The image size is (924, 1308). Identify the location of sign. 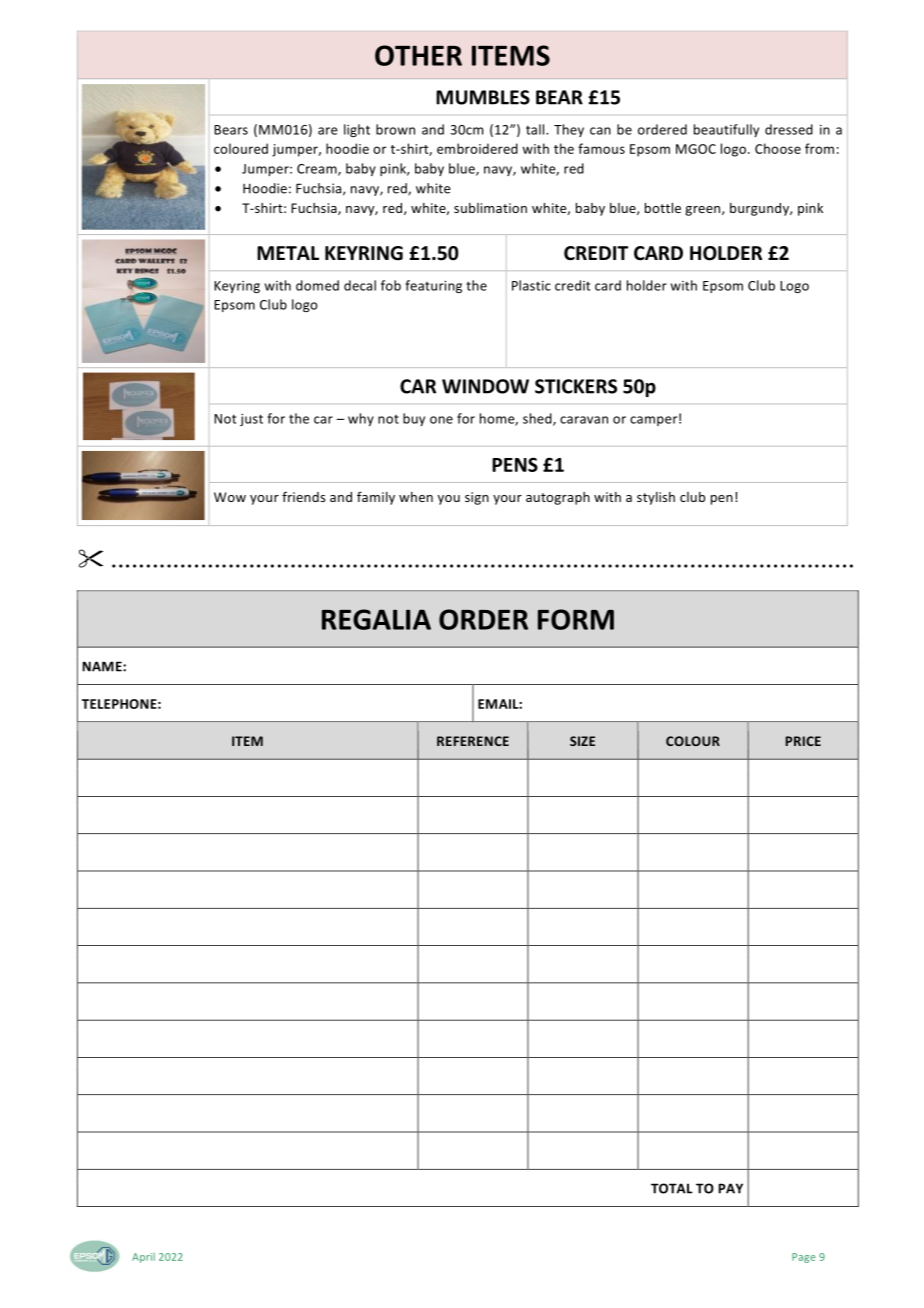
(477, 498).
